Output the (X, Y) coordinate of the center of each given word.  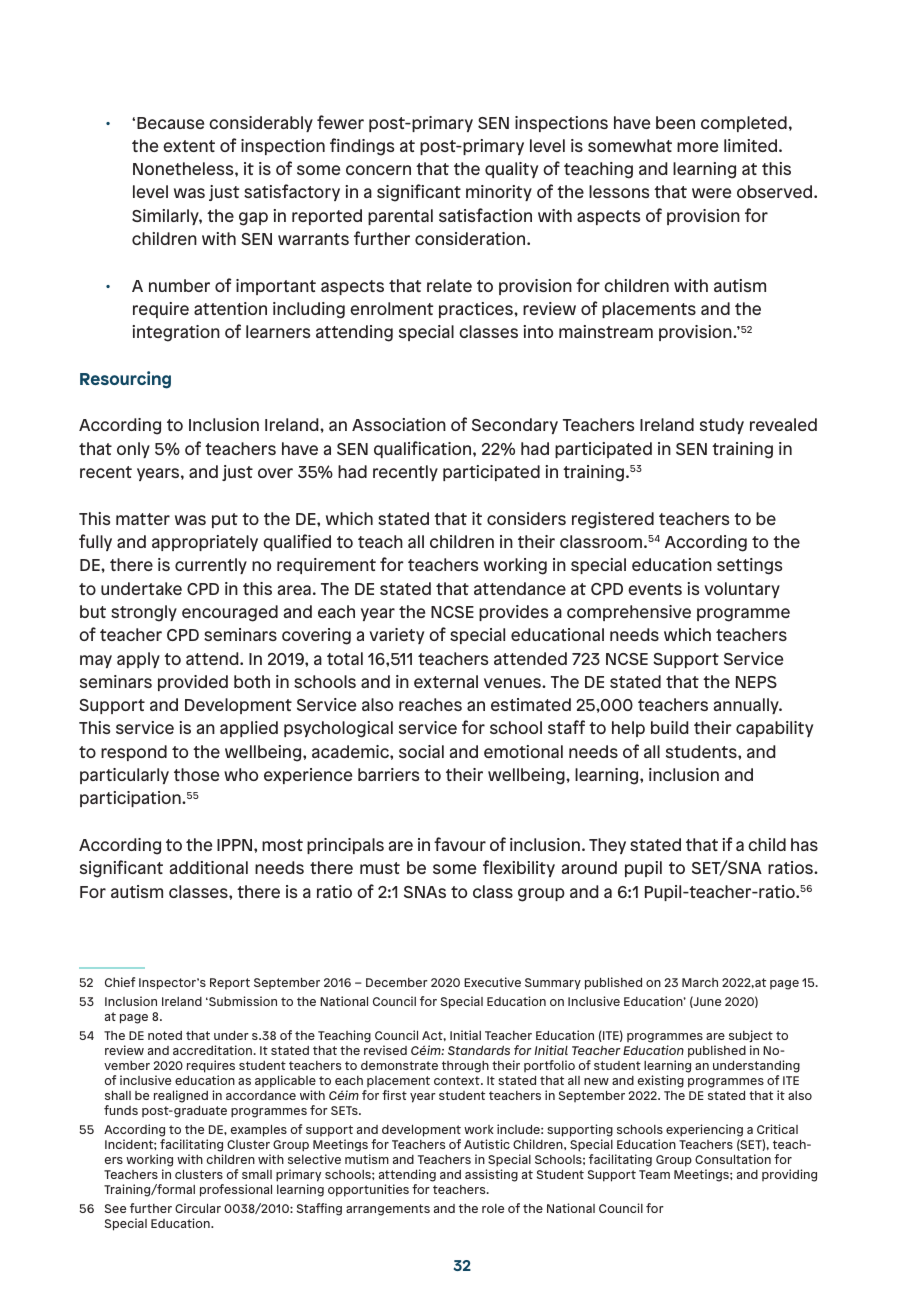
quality (511, 170)
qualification (424, 449)
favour (460, 844)
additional (209, 867)
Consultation (733, 1159)
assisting (491, 1175)
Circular (198, 1208)
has (804, 844)
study (722, 426)
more (697, 147)
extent (189, 146)
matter (143, 519)
